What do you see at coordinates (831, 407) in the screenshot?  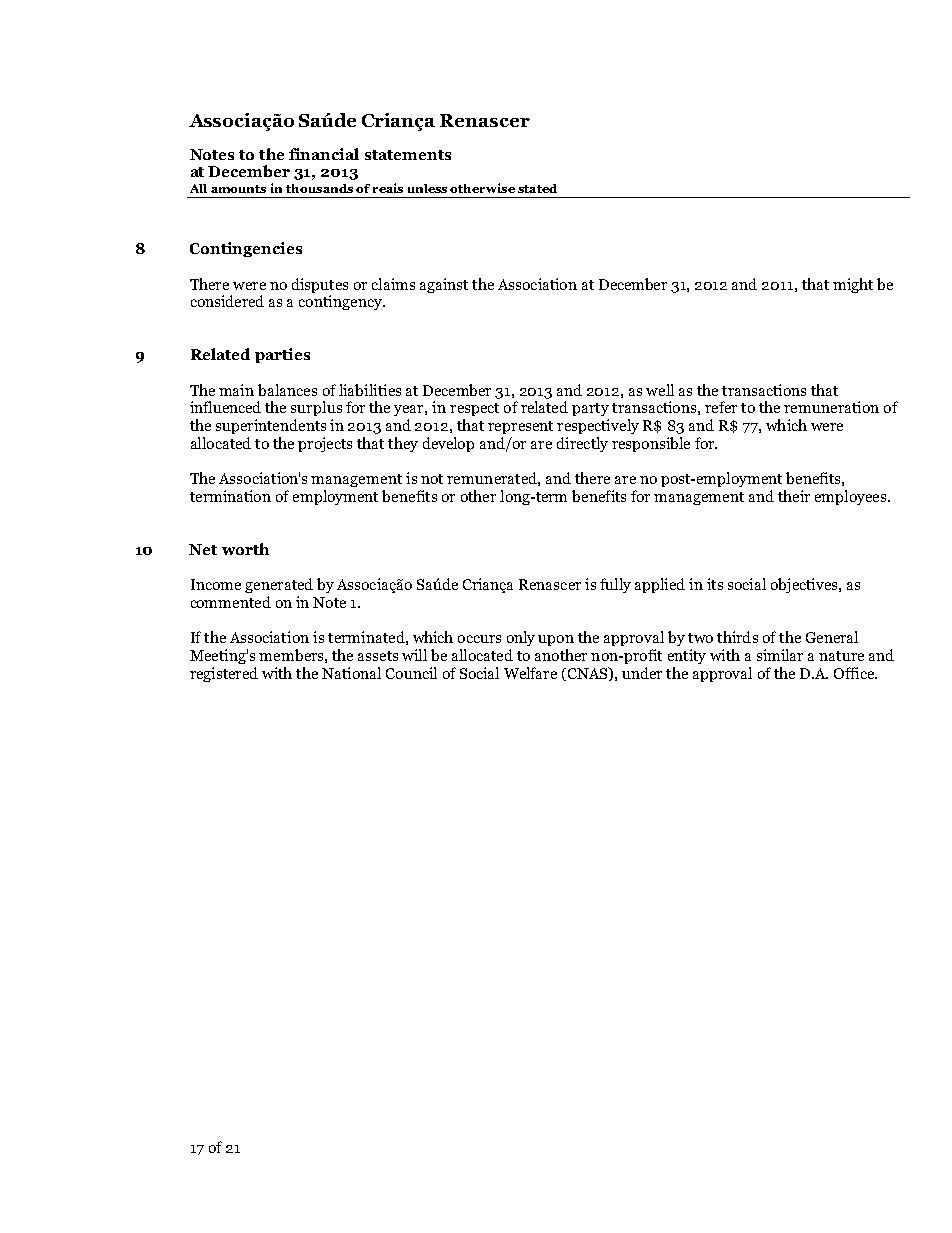 I see `remuneration` at bounding box center [831, 407].
